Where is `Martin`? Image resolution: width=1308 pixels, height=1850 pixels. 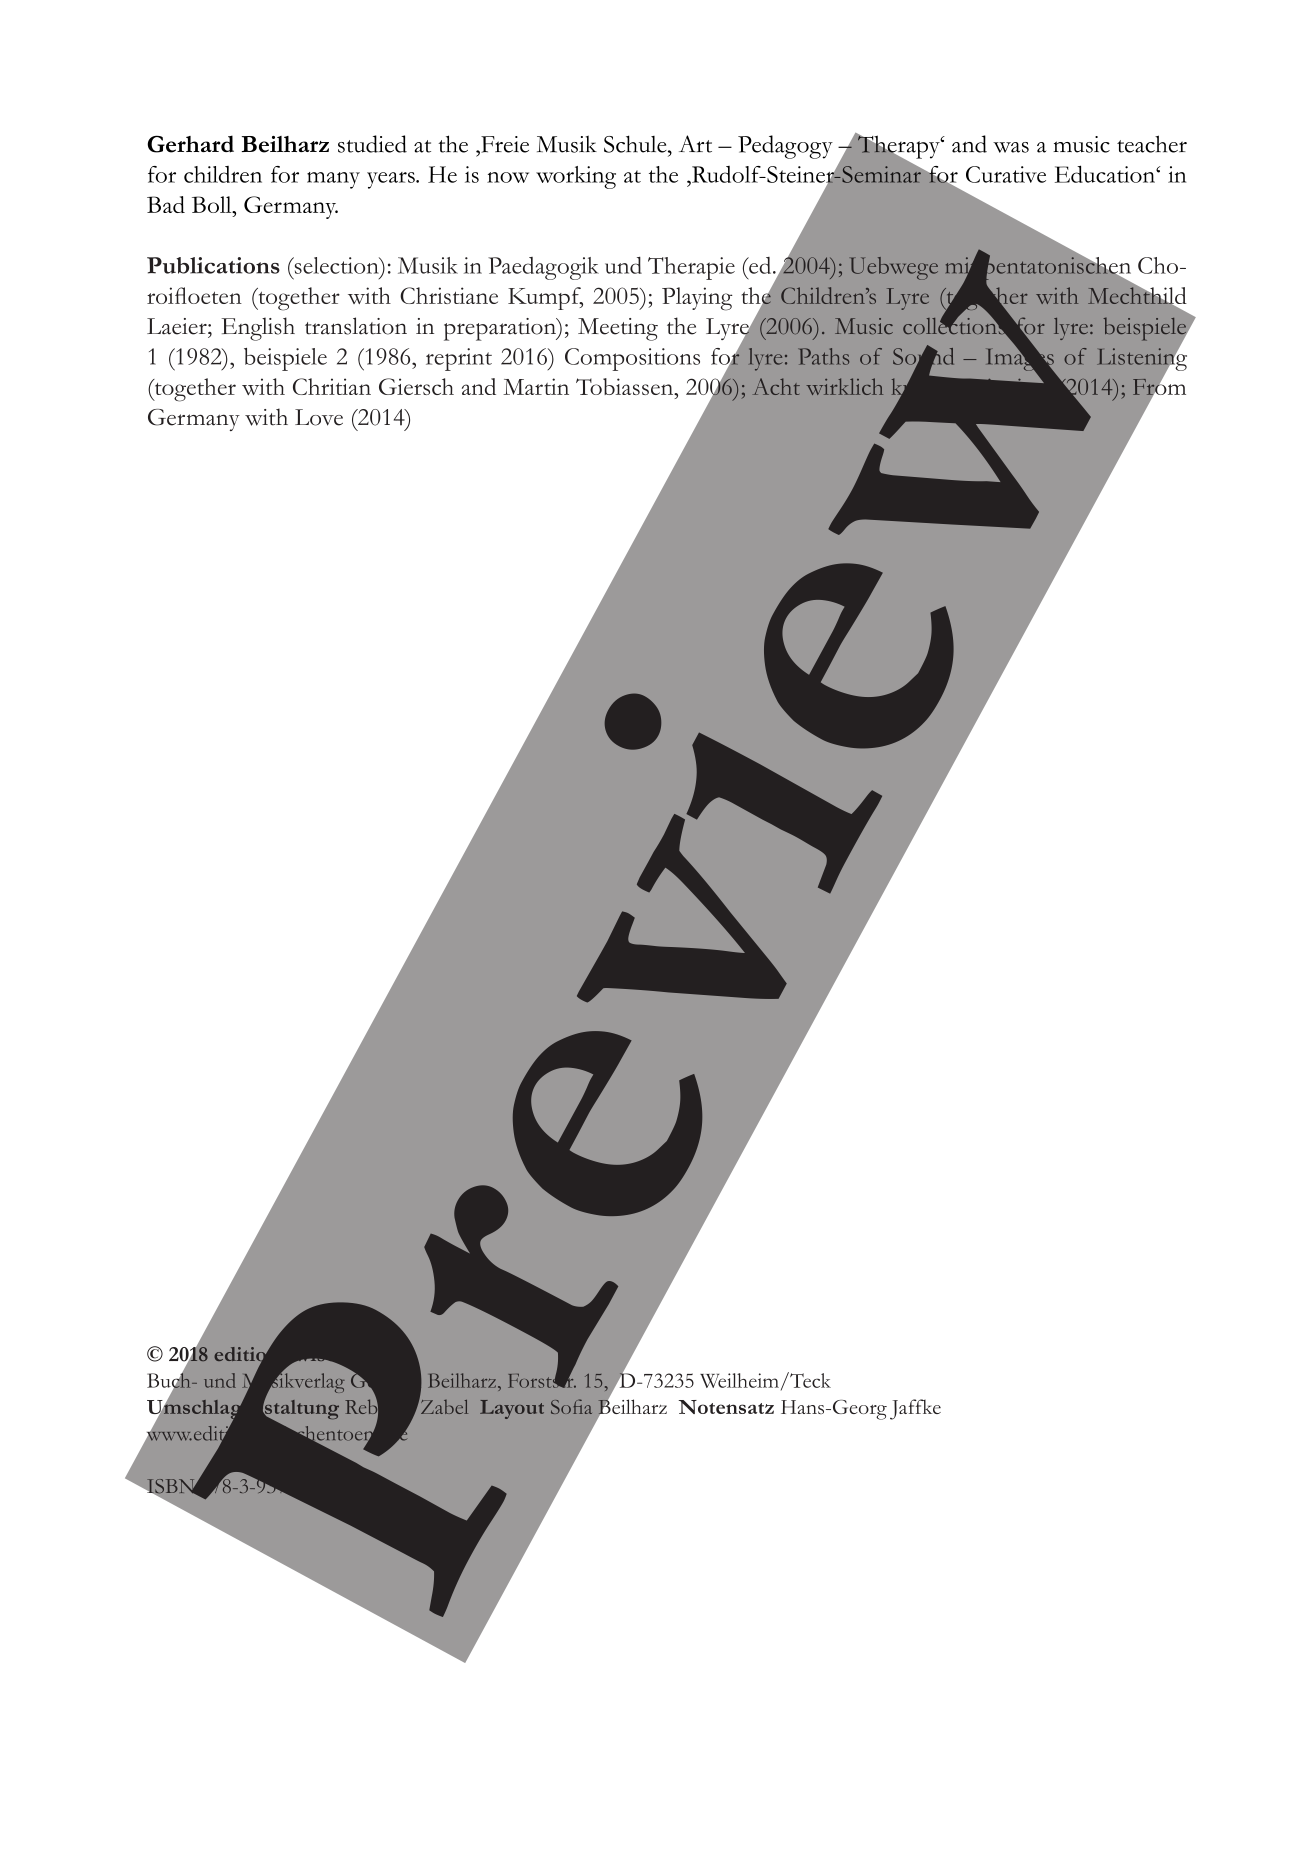 Martin is located at coordinates (536, 386).
